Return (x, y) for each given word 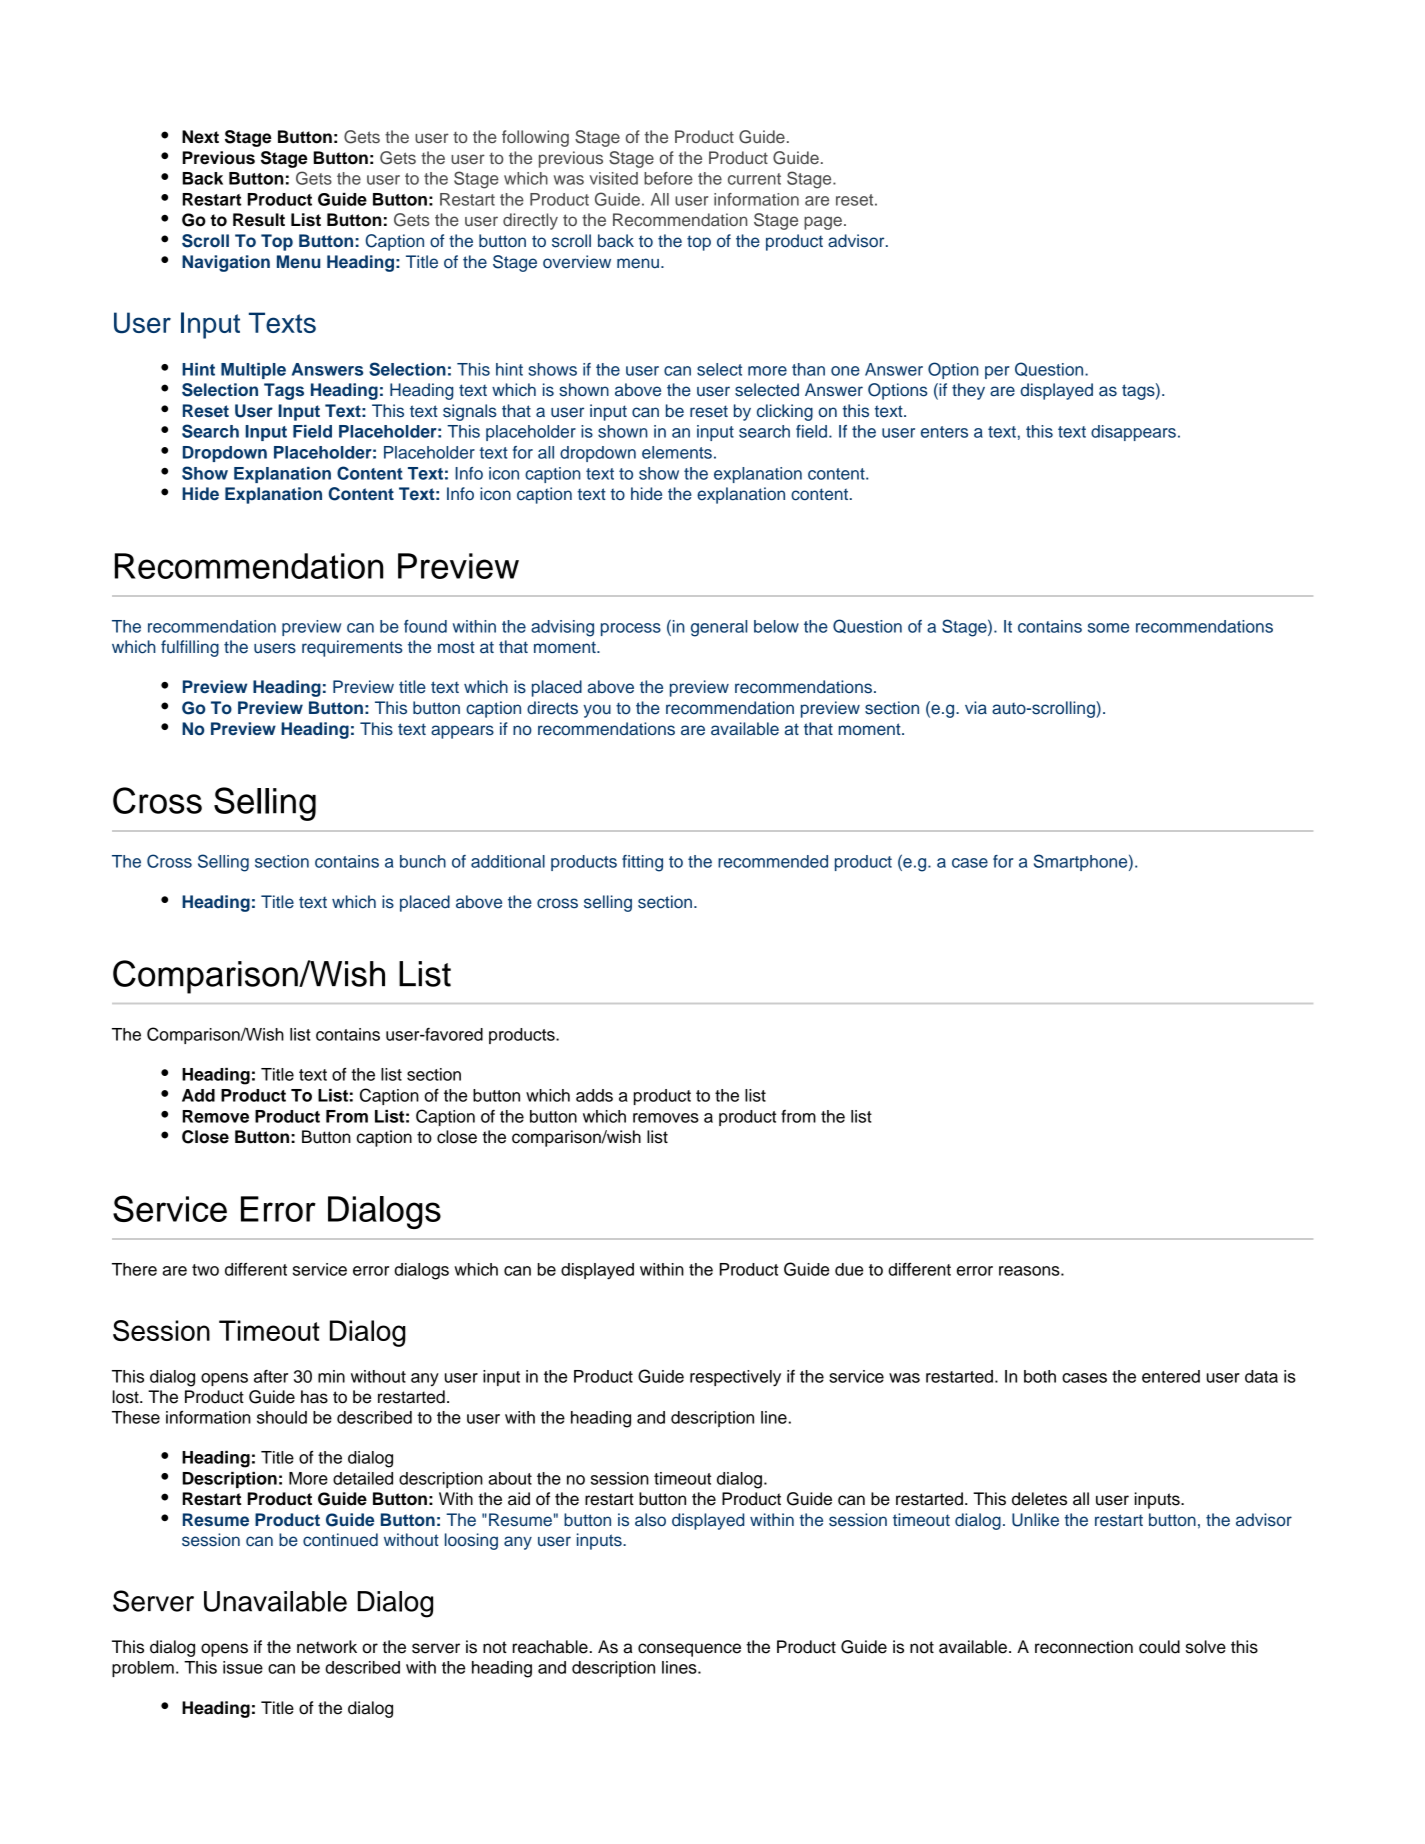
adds (594, 1095)
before (668, 178)
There (134, 1269)
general (719, 628)
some (1108, 628)
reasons (1030, 1271)
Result (259, 220)
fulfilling (190, 648)
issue (243, 1667)
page (823, 223)
